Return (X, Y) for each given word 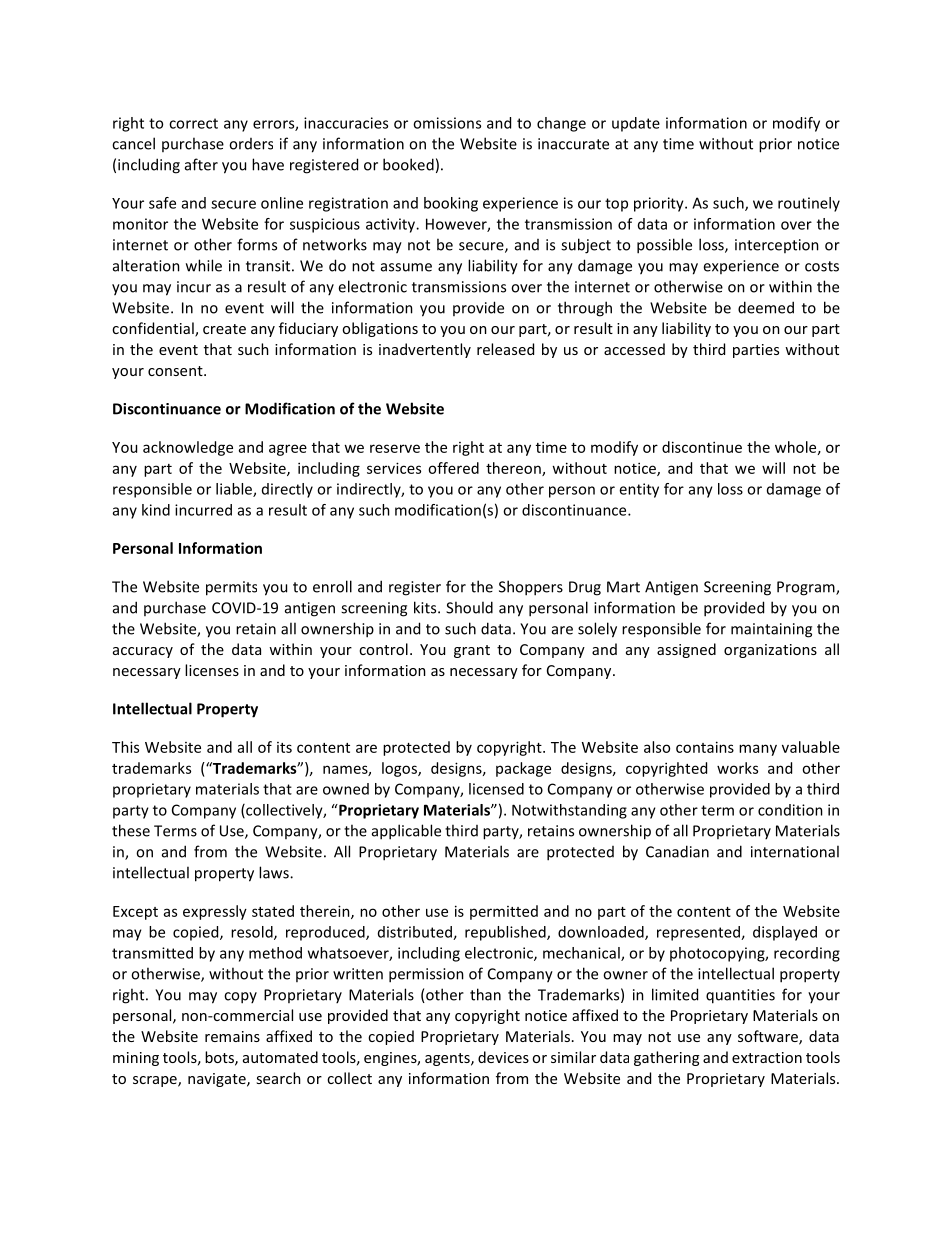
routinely (809, 204)
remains (232, 1036)
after (201, 164)
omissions (447, 123)
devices (503, 1057)
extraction (767, 1057)
